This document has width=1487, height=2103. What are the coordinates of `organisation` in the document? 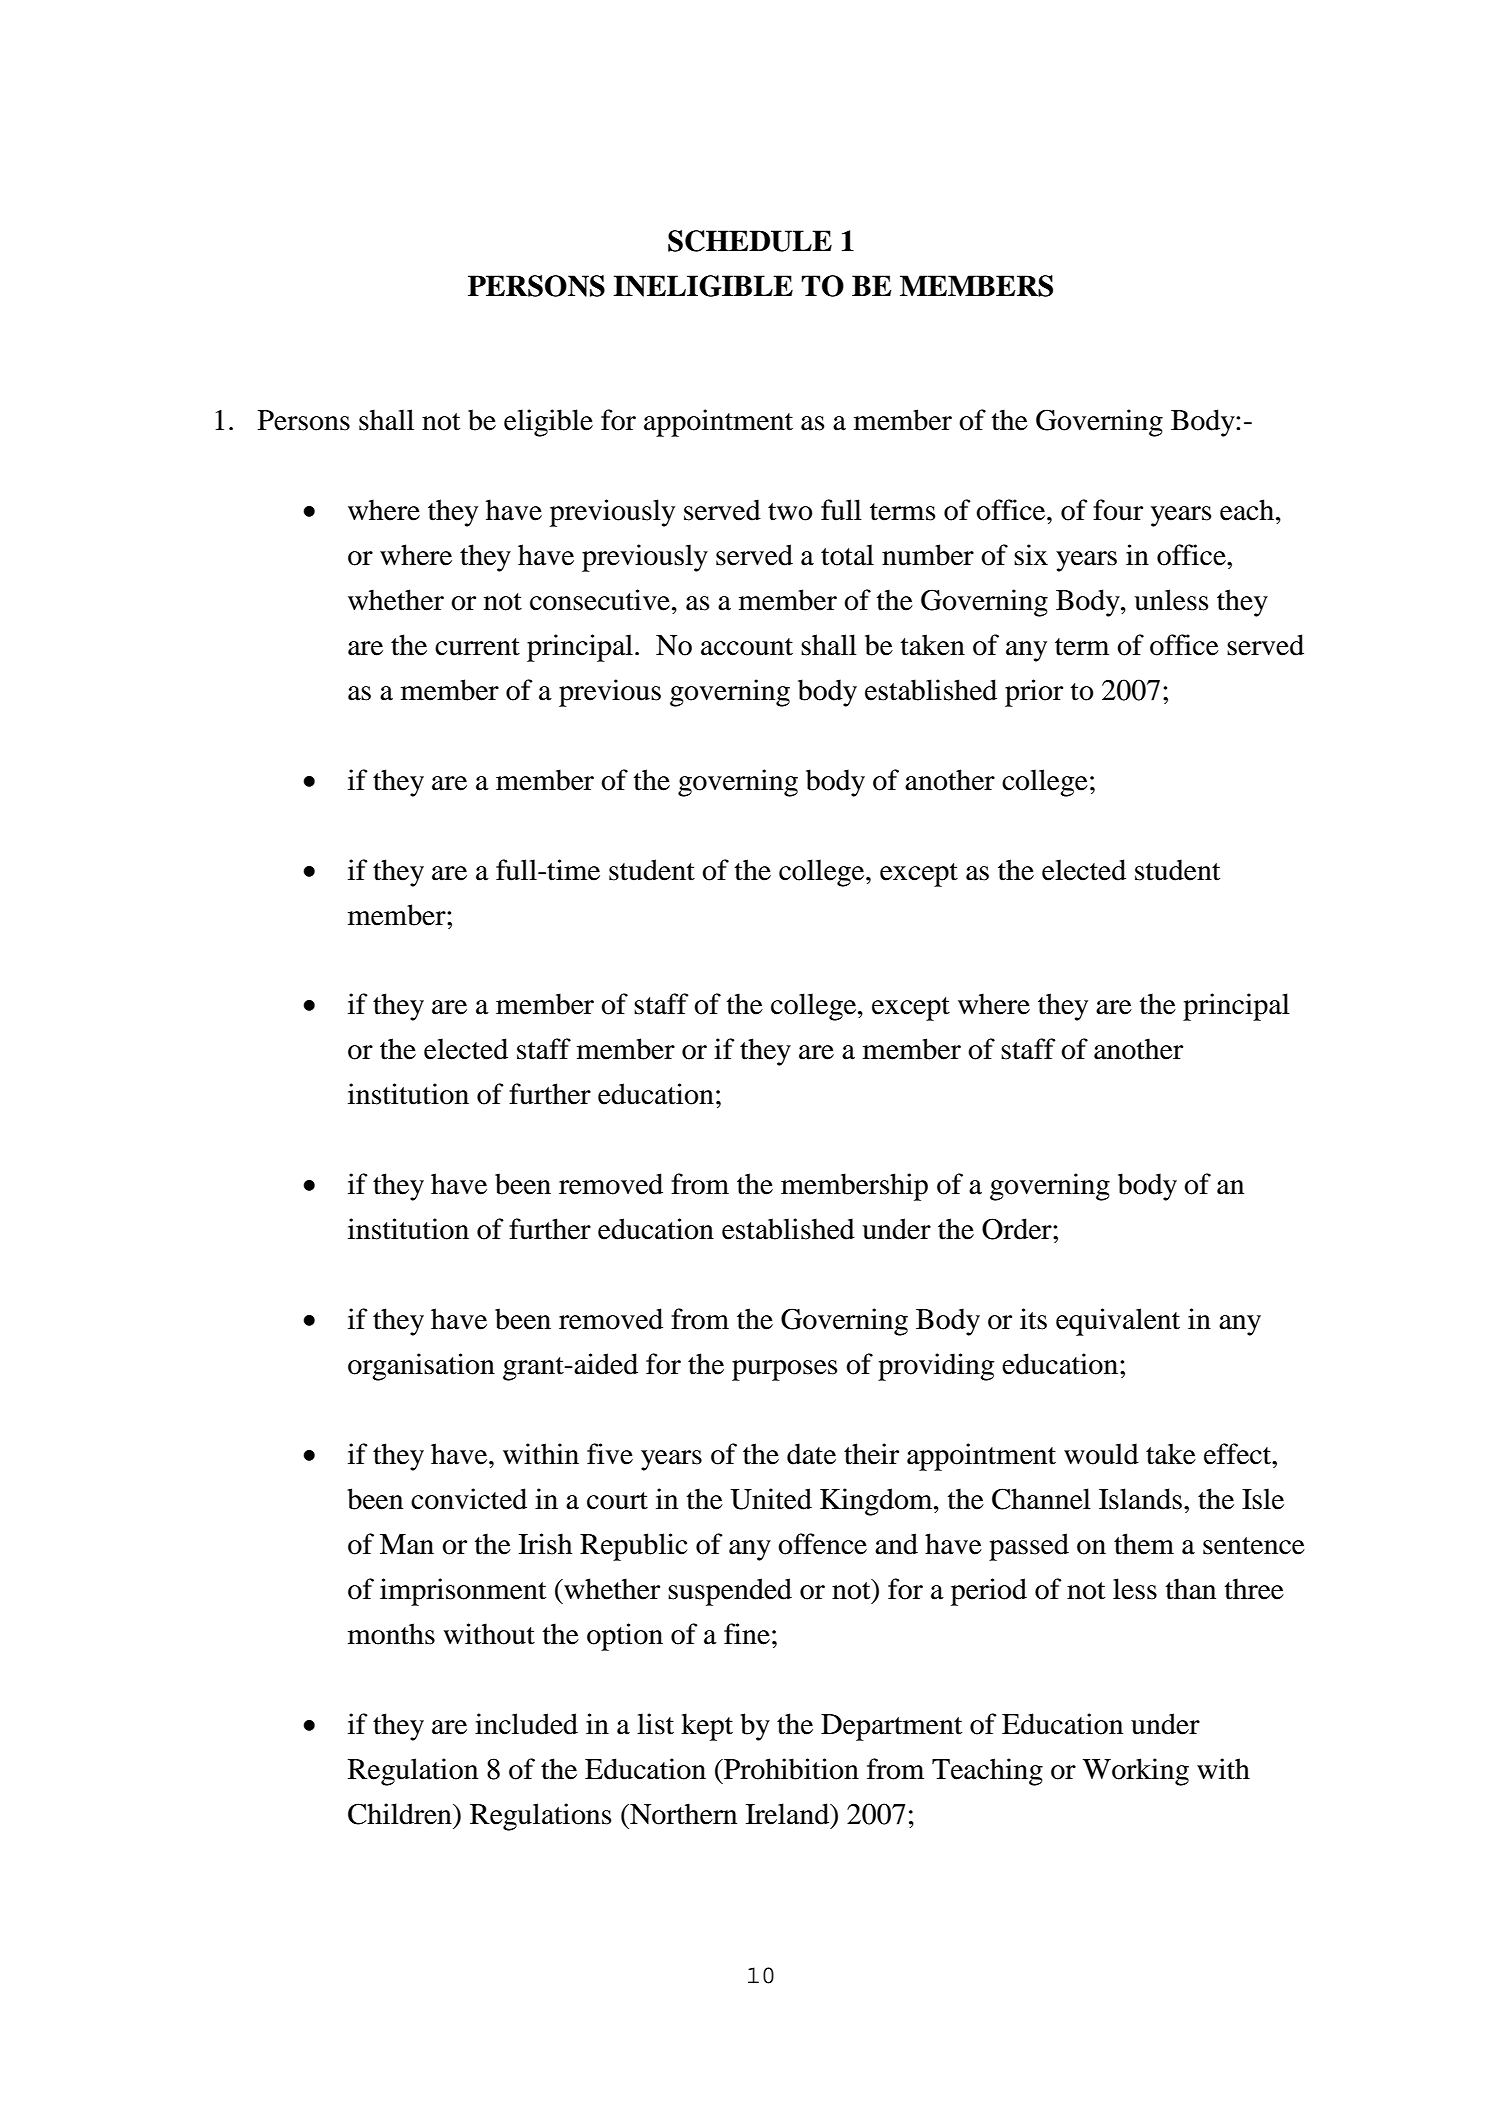 It's located at (421, 1367).
